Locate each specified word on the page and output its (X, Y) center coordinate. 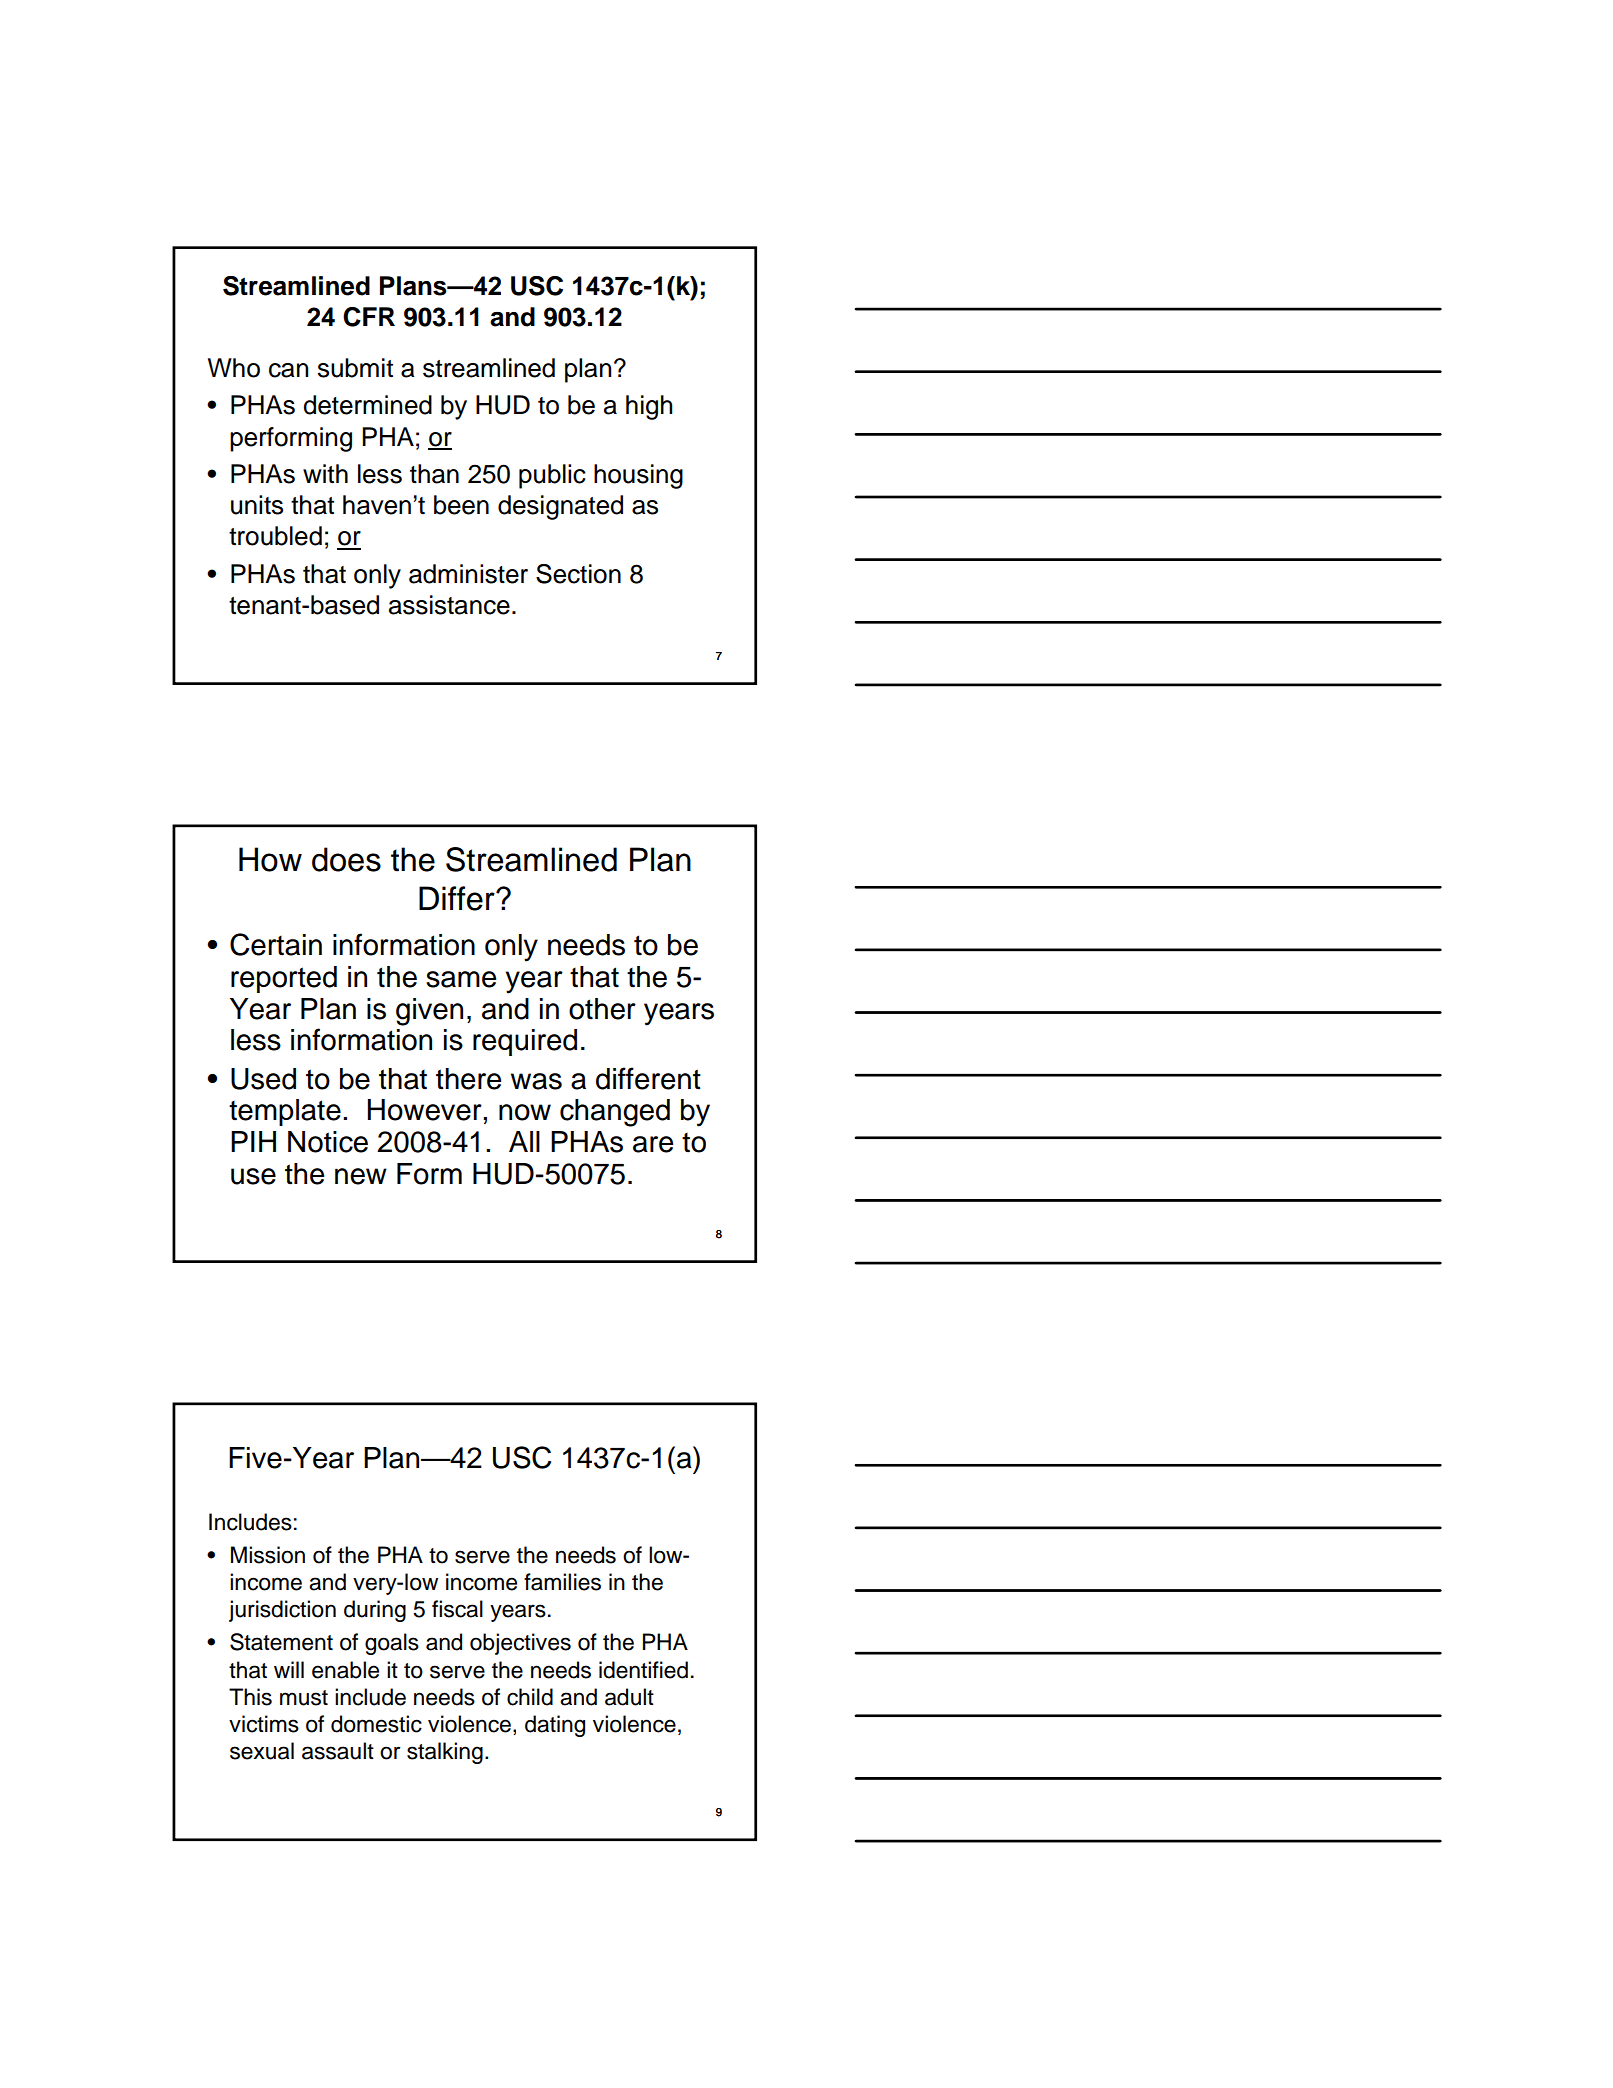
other (602, 1009)
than (434, 474)
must (304, 1698)
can (288, 370)
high (649, 407)
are (653, 1144)
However (425, 1110)
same (461, 979)
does (346, 859)
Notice (328, 1142)
